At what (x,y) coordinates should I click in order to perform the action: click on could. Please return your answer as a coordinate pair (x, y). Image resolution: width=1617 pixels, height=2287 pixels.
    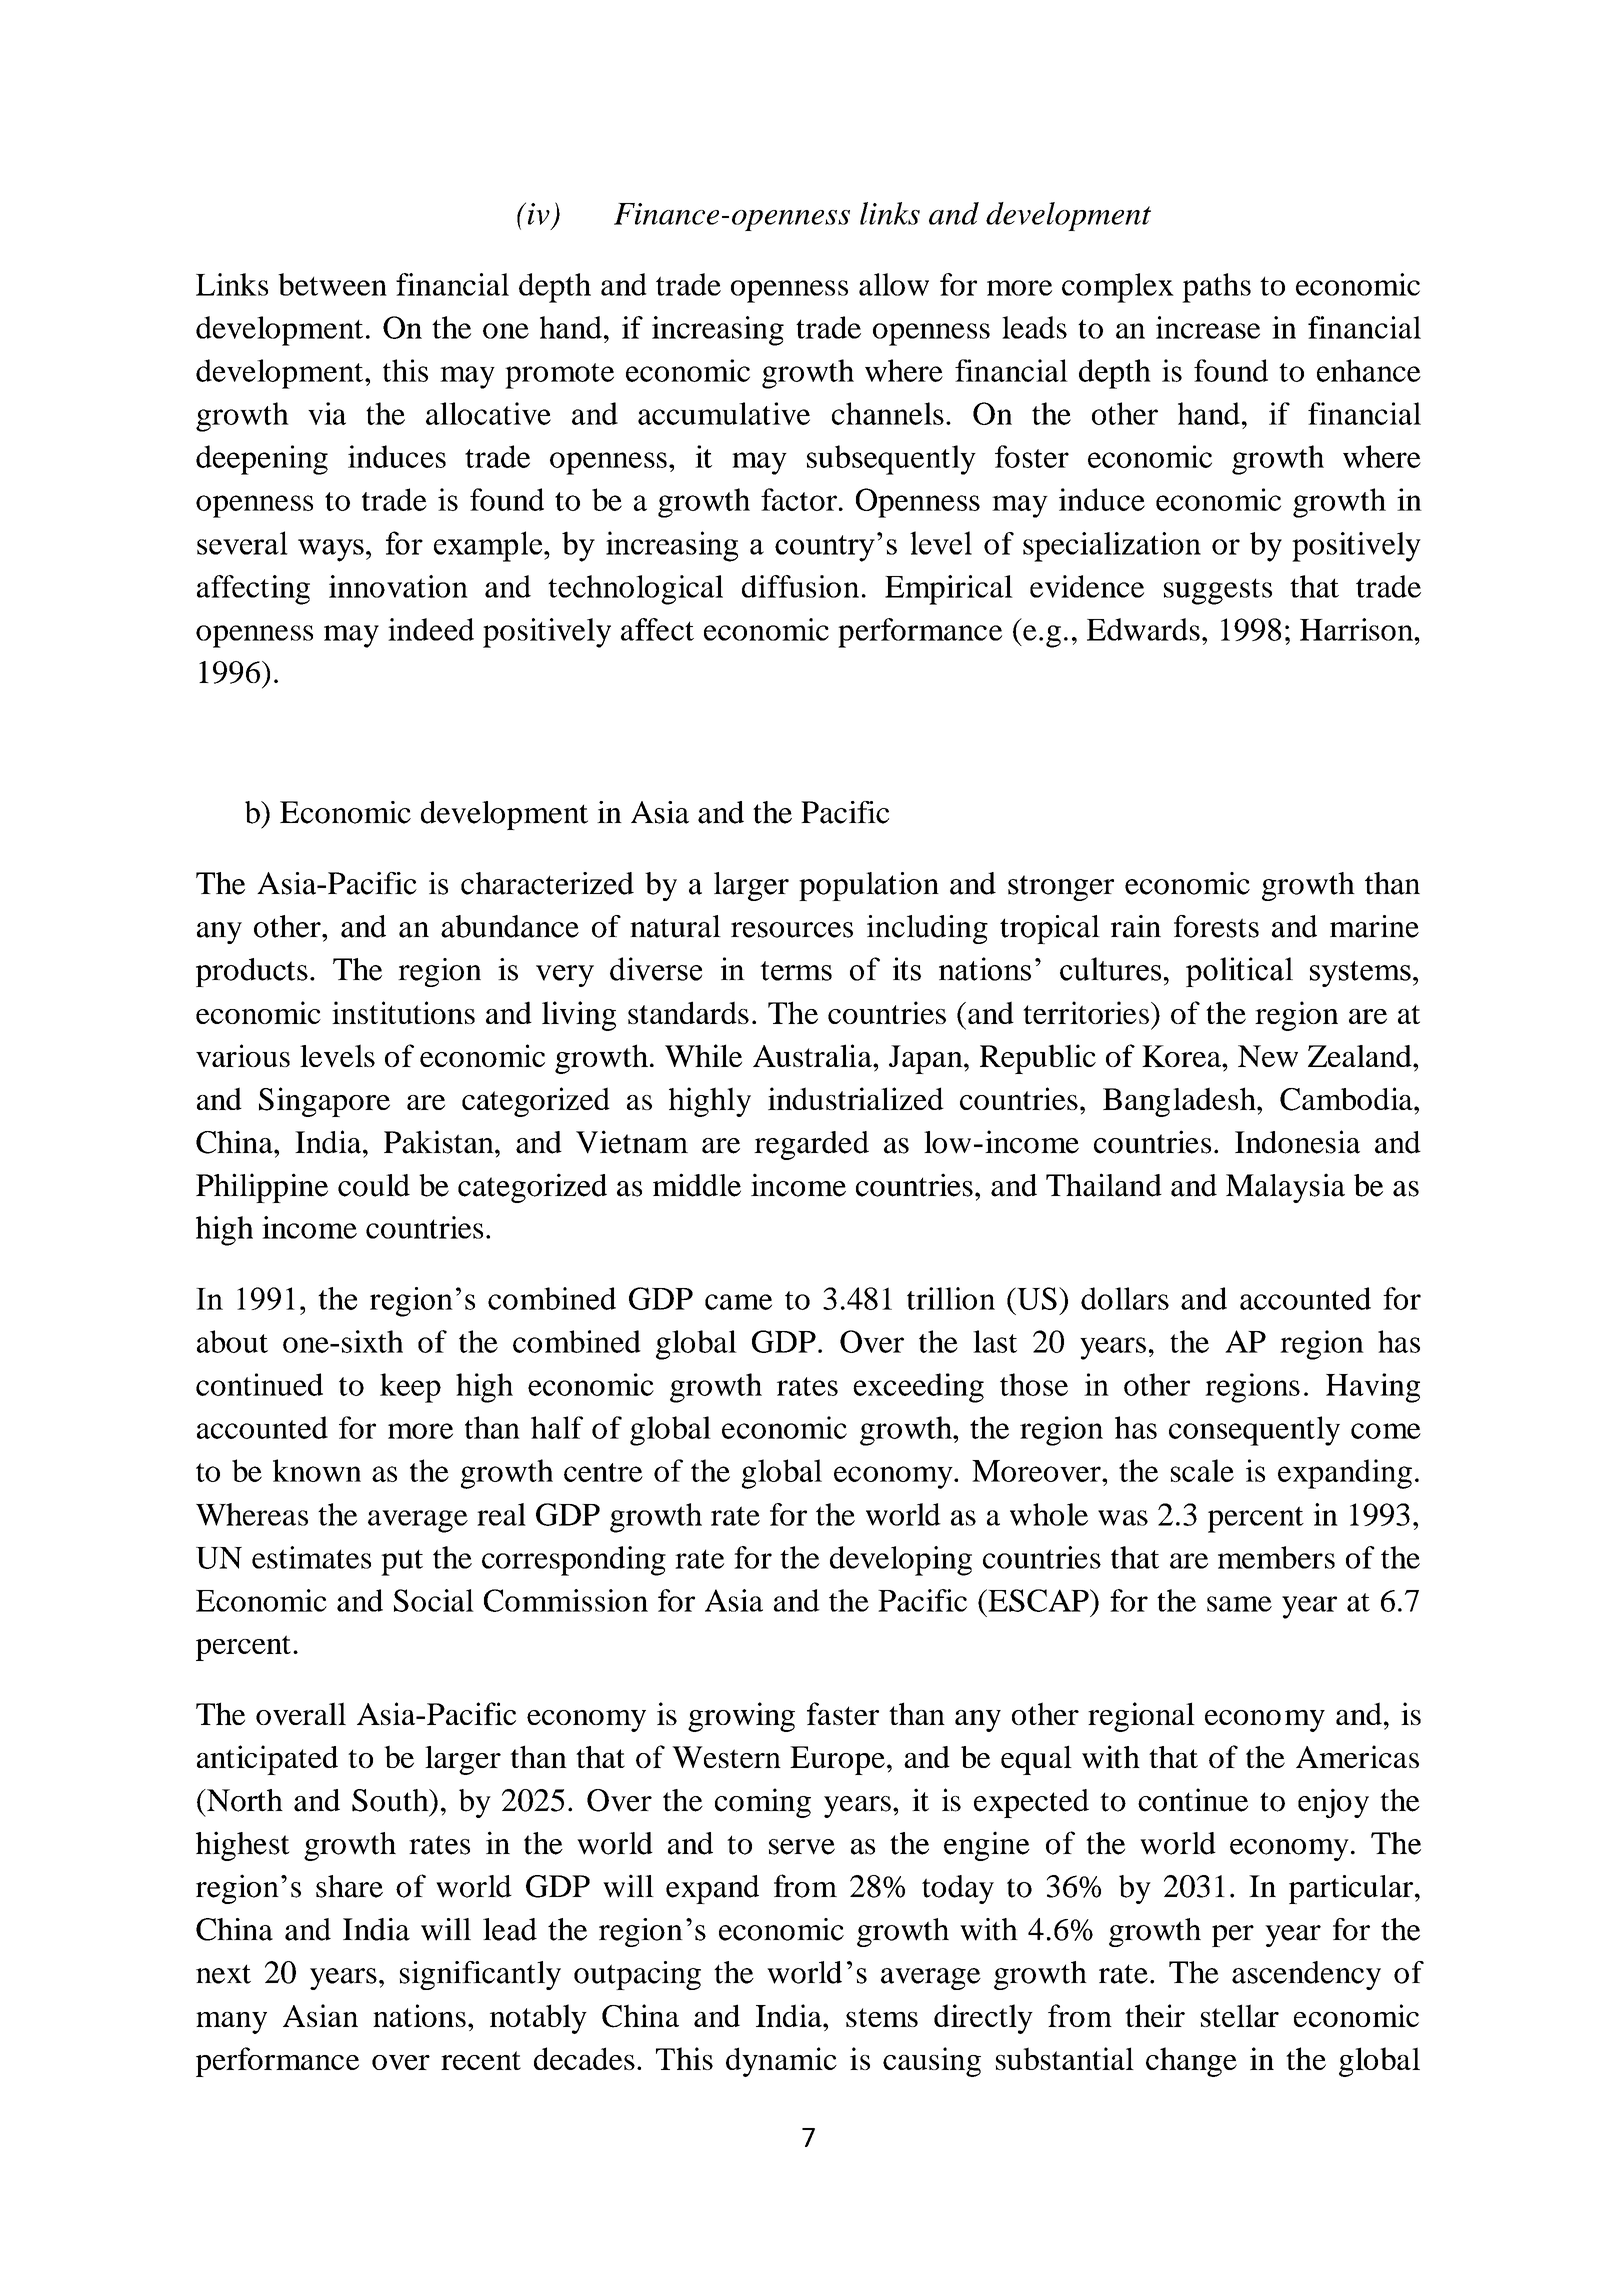
    Looking at the image, I should click on (374, 1185).
